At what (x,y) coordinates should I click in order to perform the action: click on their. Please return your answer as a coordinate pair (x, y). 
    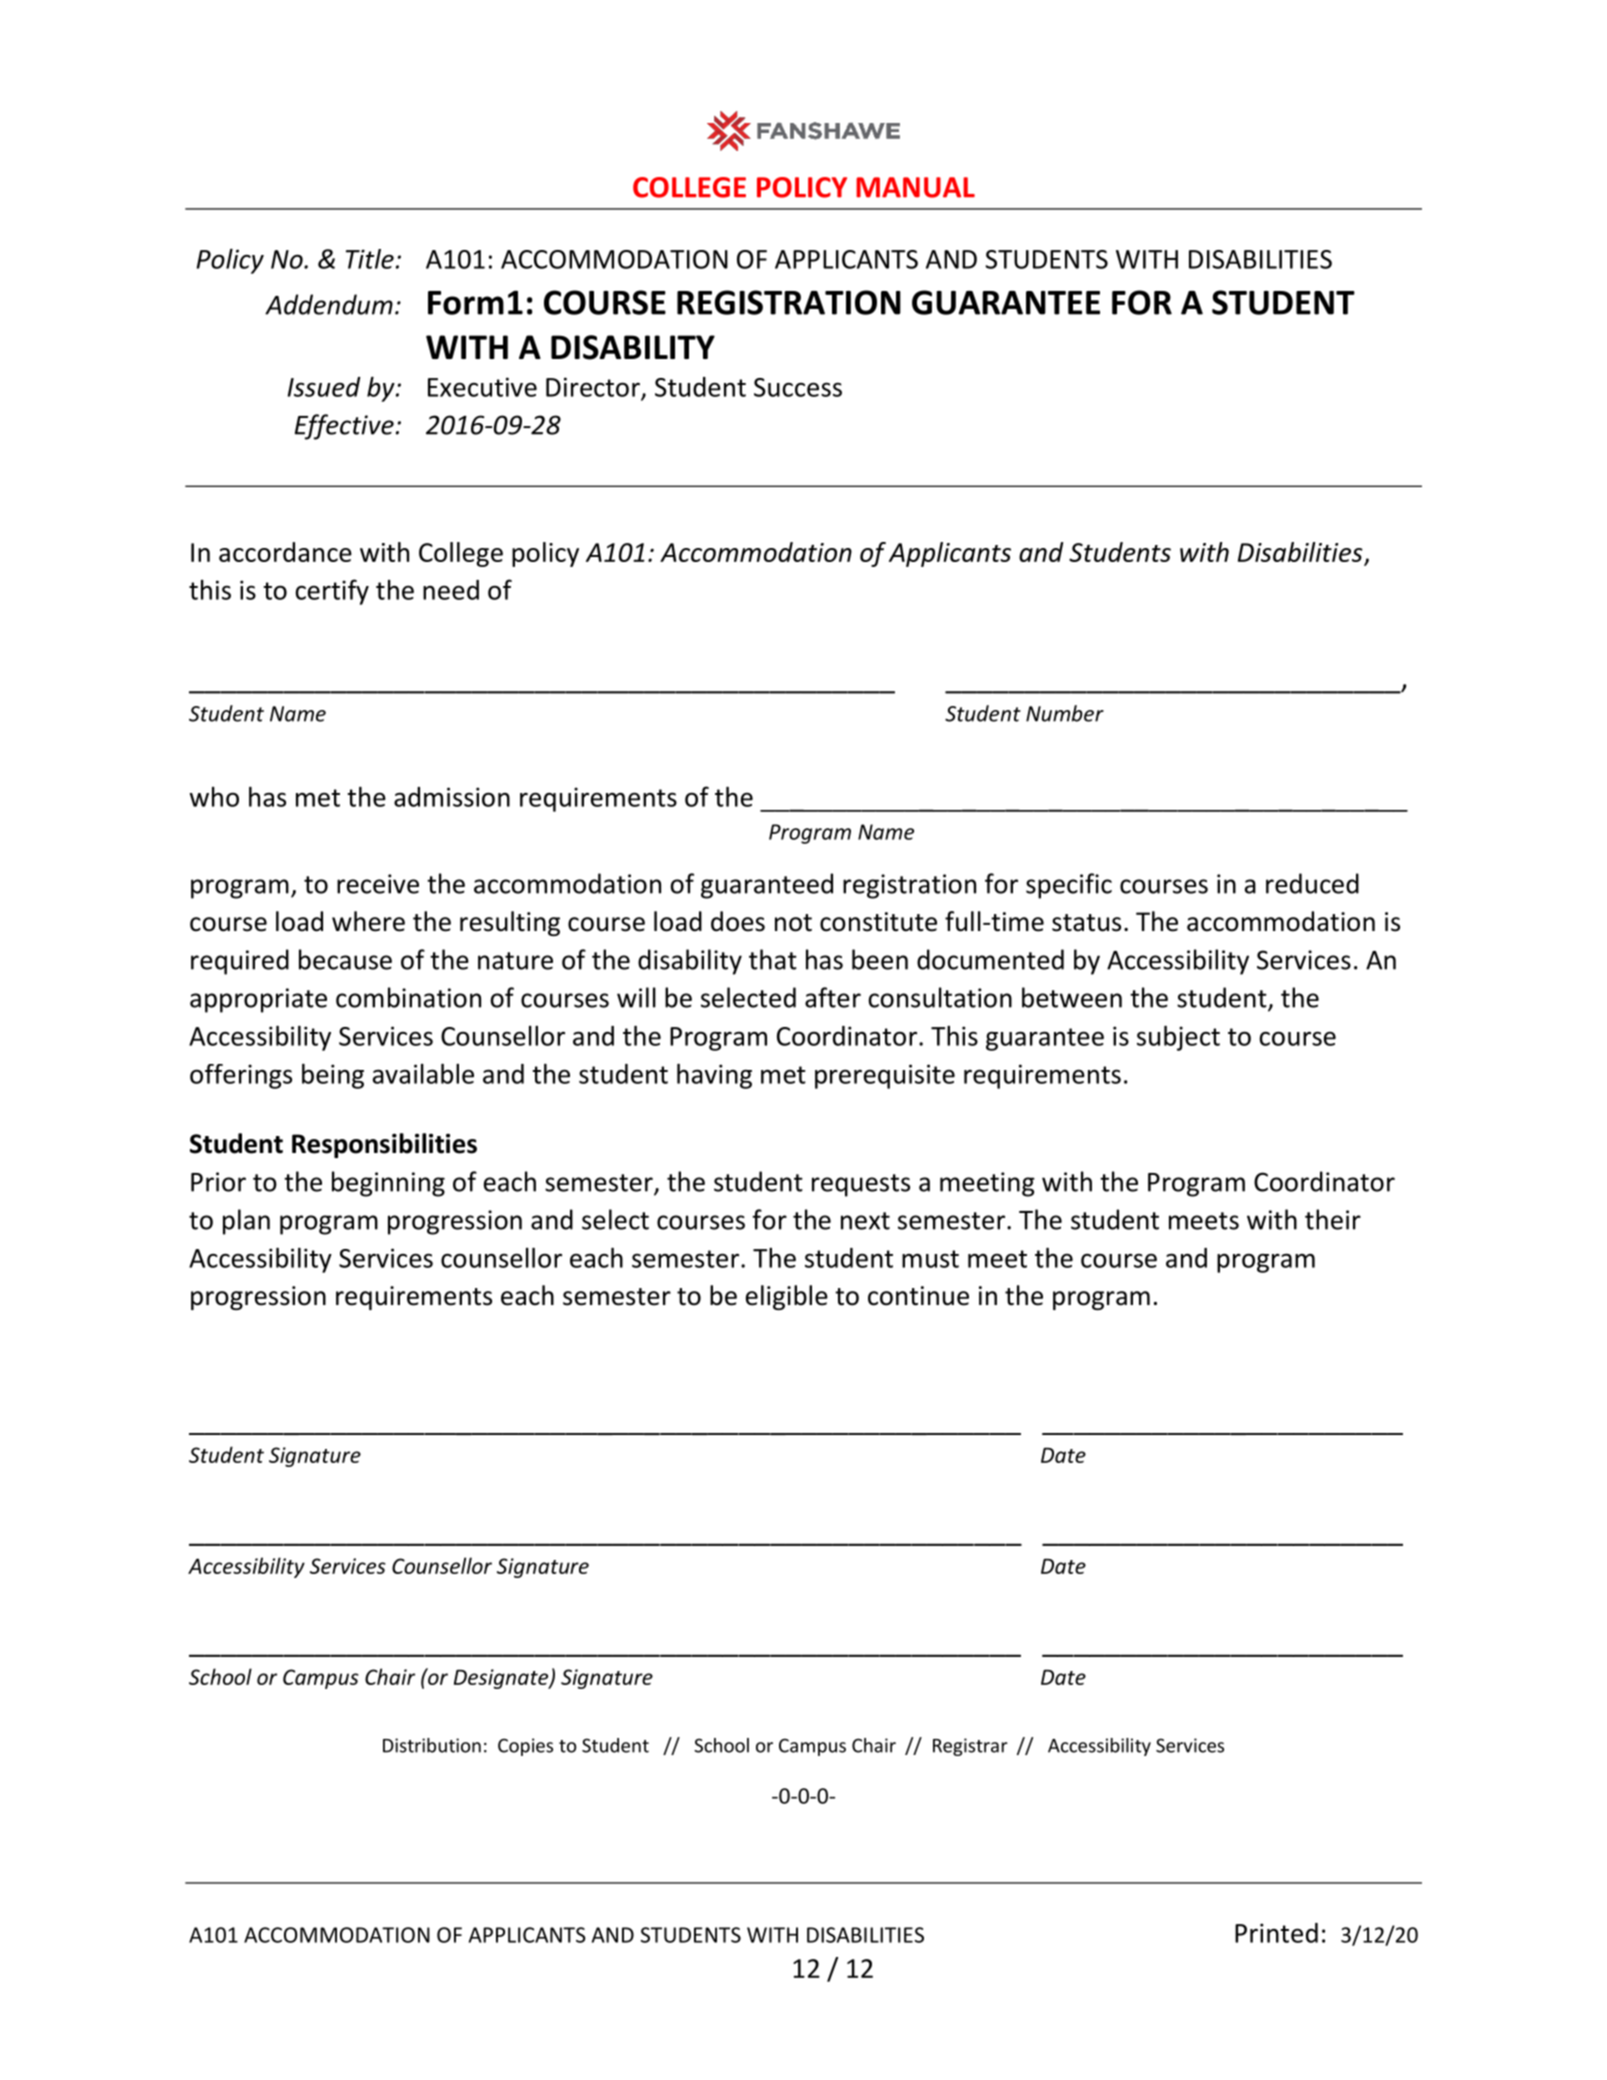
    Looking at the image, I should click on (1333, 1219).
